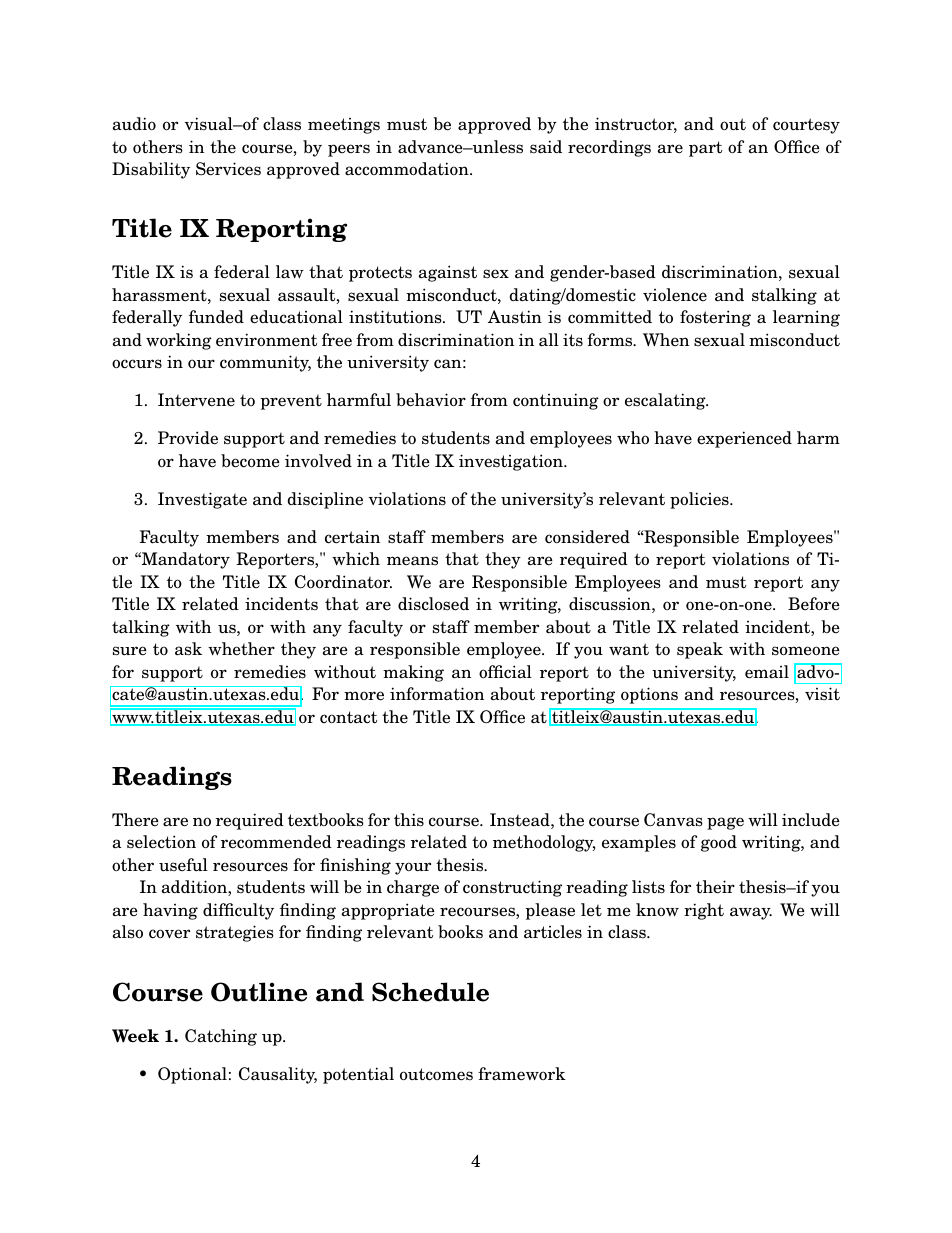 Image resolution: width=952 pixels, height=1233 pixels. Describe the element at coordinates (221, 1037) in the image. I see `Catching` at that location.
